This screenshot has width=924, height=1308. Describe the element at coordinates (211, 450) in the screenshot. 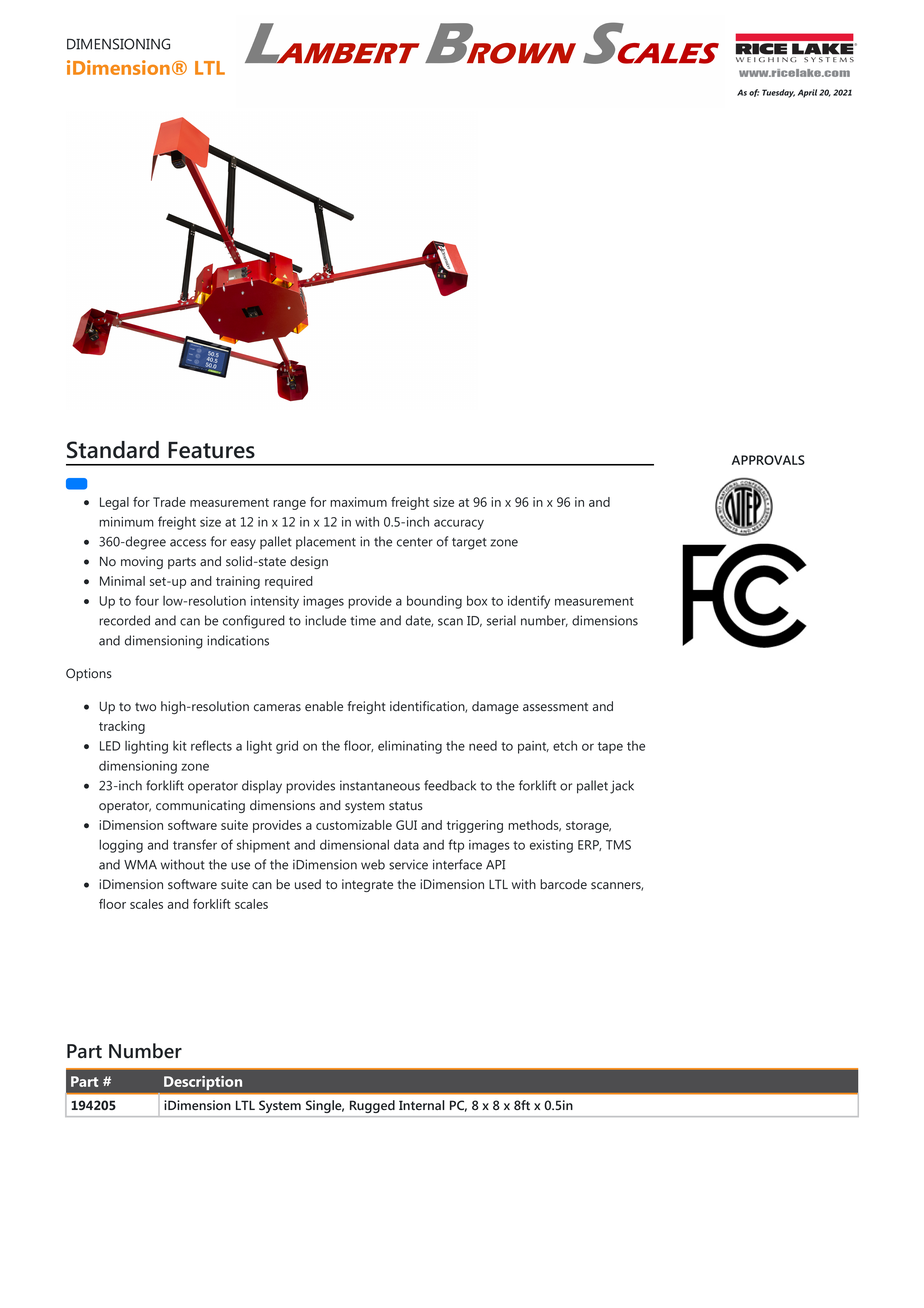

I see `Features` at that location.
